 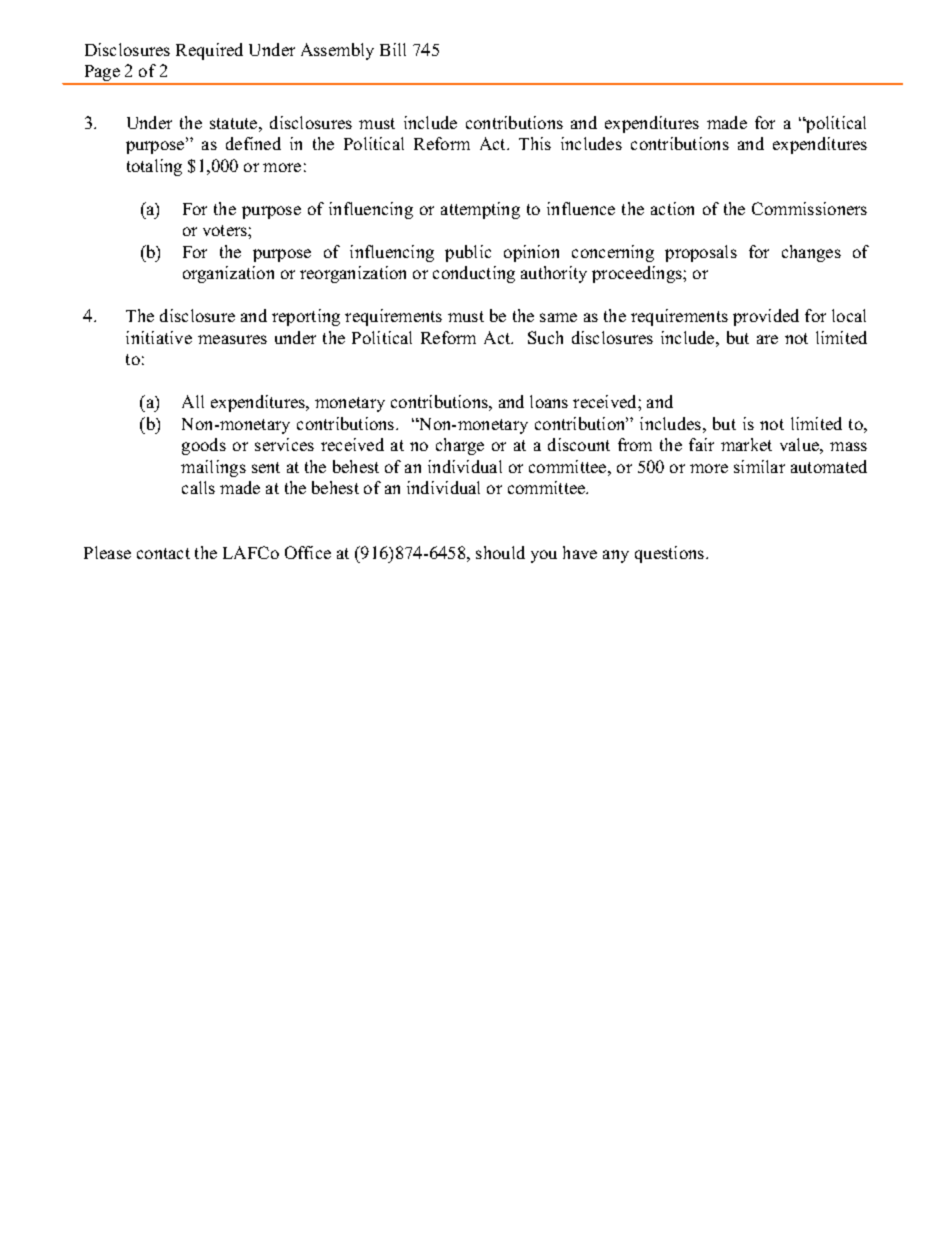 I want to click on conducting, so click(x=474, y=274).
